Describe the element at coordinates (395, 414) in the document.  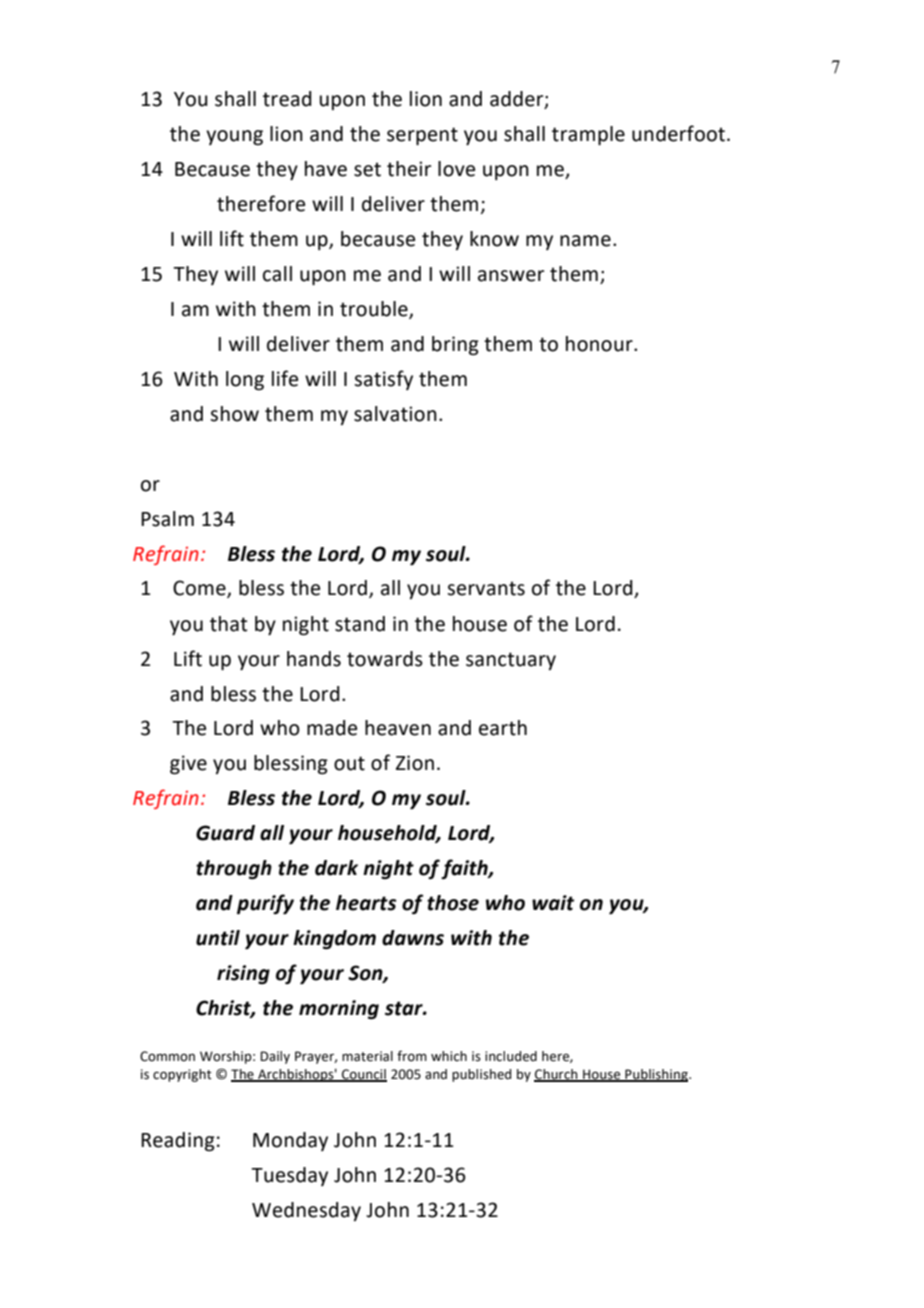
I see `salvation` at that location.
